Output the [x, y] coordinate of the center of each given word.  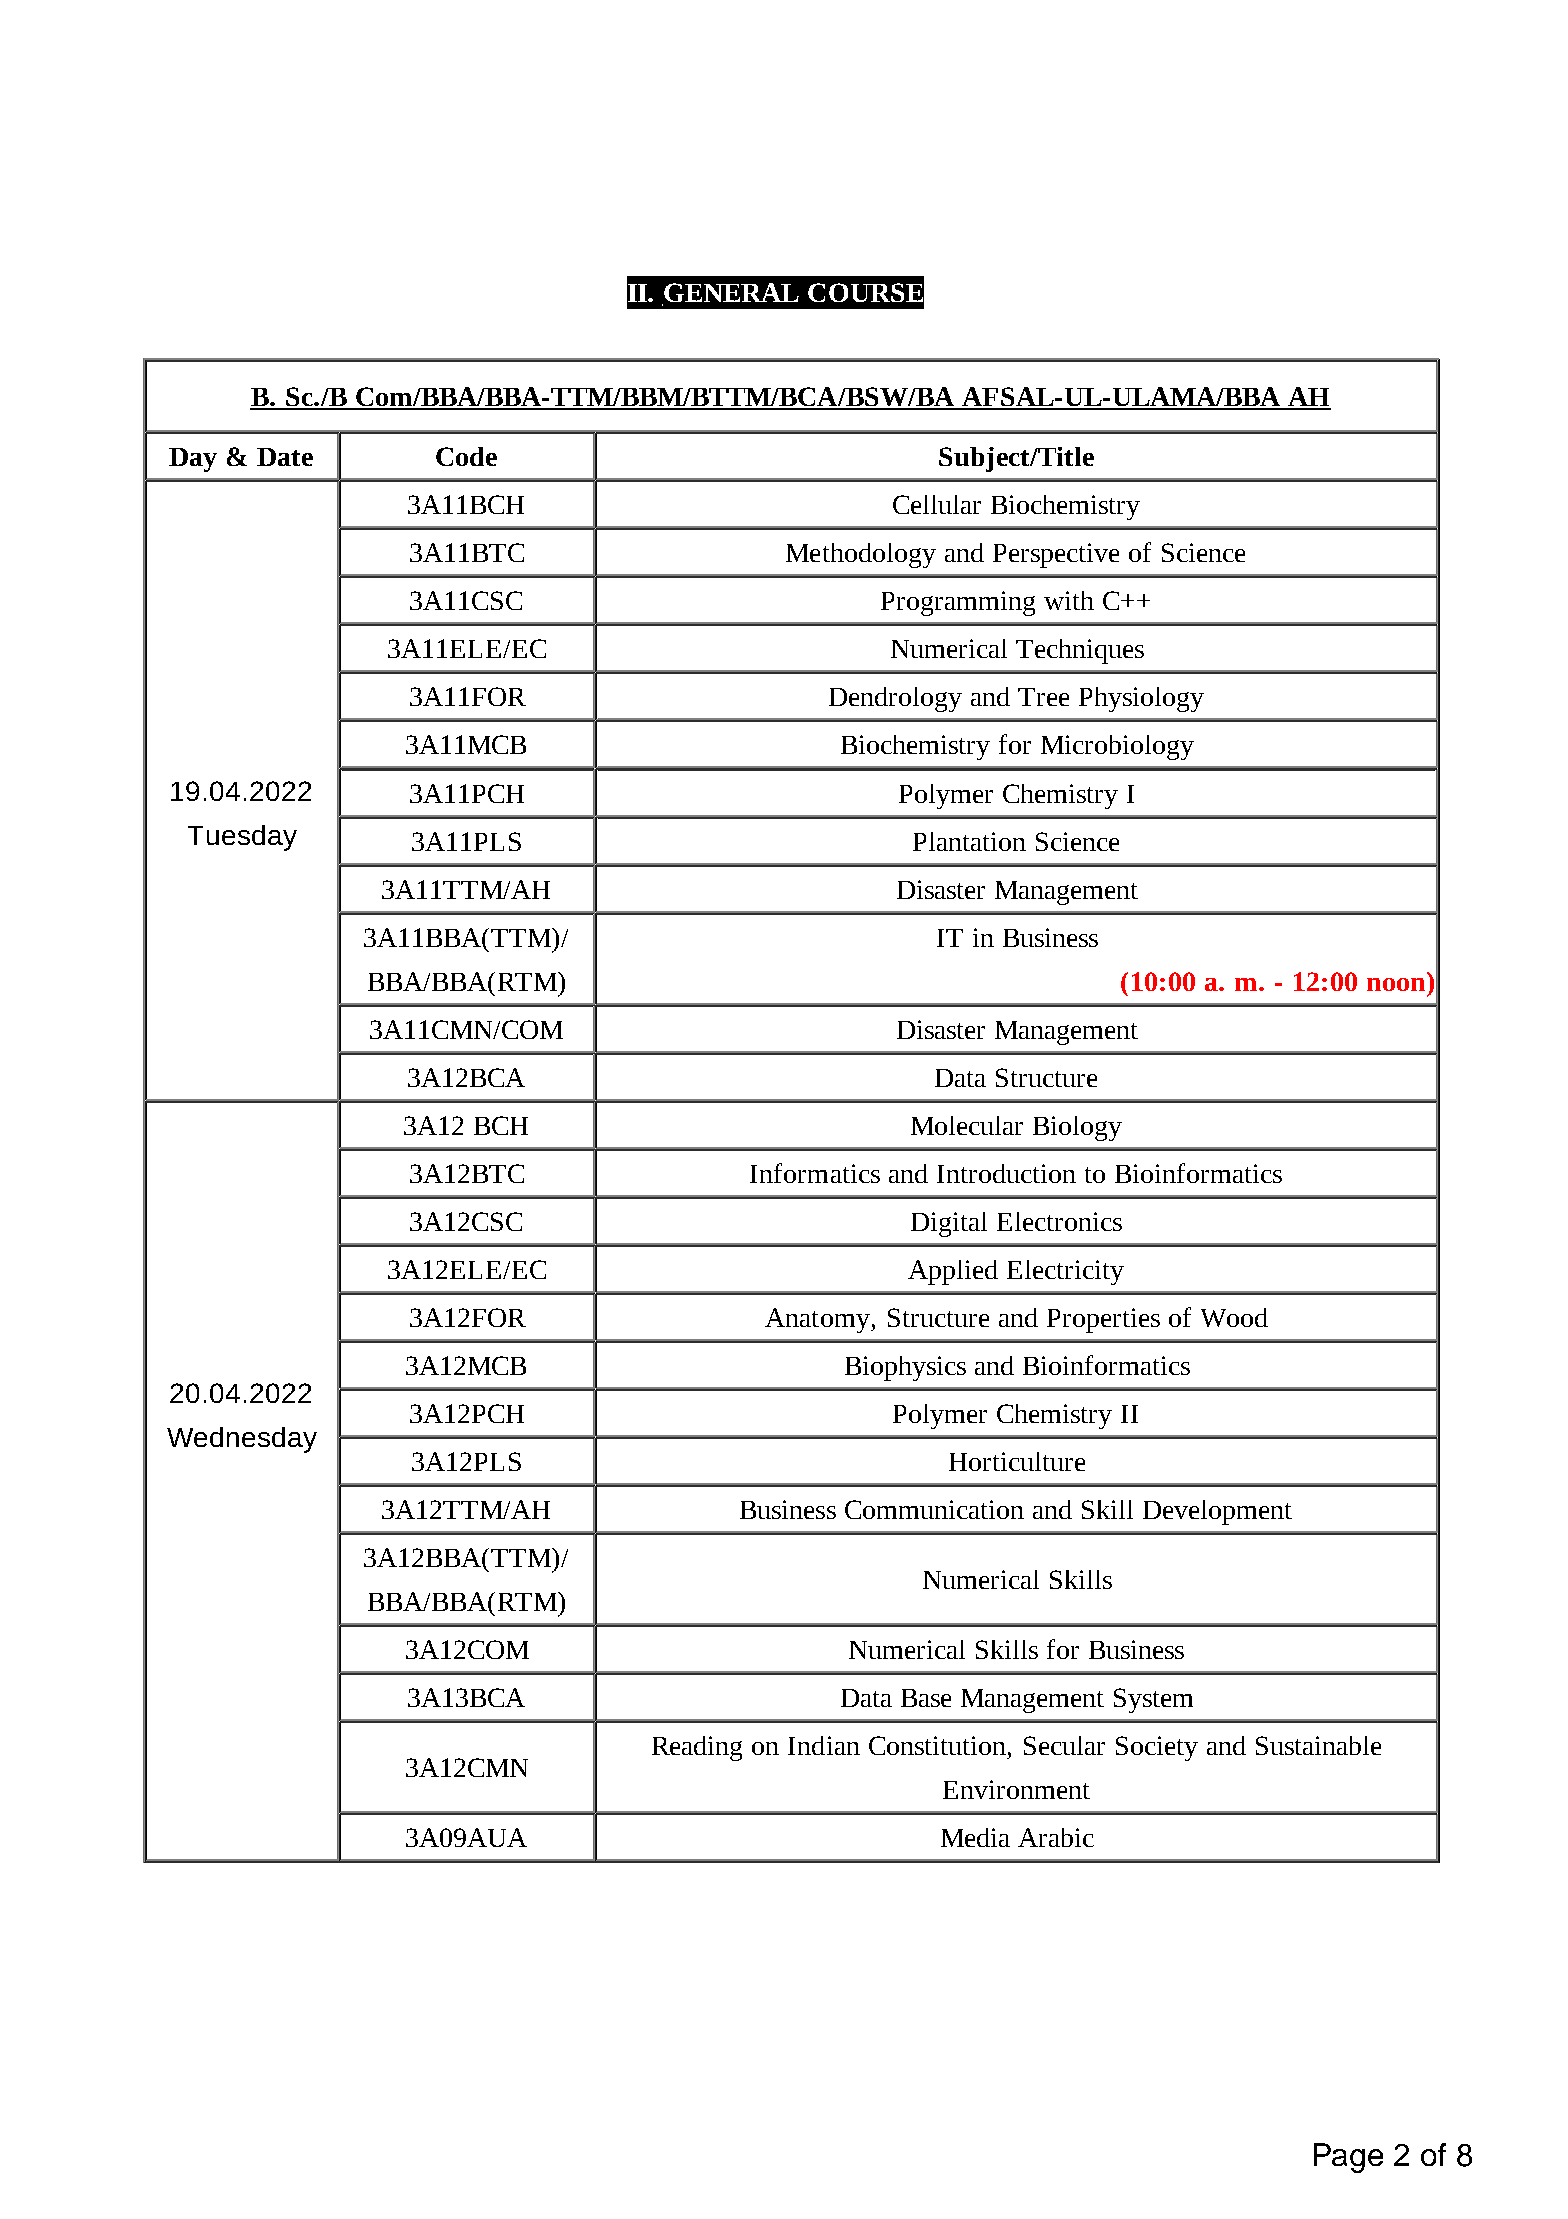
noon [1396, 984]
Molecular [967, 1125]
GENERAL [730, 294]
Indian [824, 1745]
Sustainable [1318, 1745]
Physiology [1141, 699]
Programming [958, 603]
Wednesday [242, 1440]
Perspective [1056, 555]
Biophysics [905, 1368]
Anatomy [818, 1320]
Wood [1234, 1317]
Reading [697, 1748]
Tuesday [242, 838]
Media [975, 1837]
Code [466, 456]
